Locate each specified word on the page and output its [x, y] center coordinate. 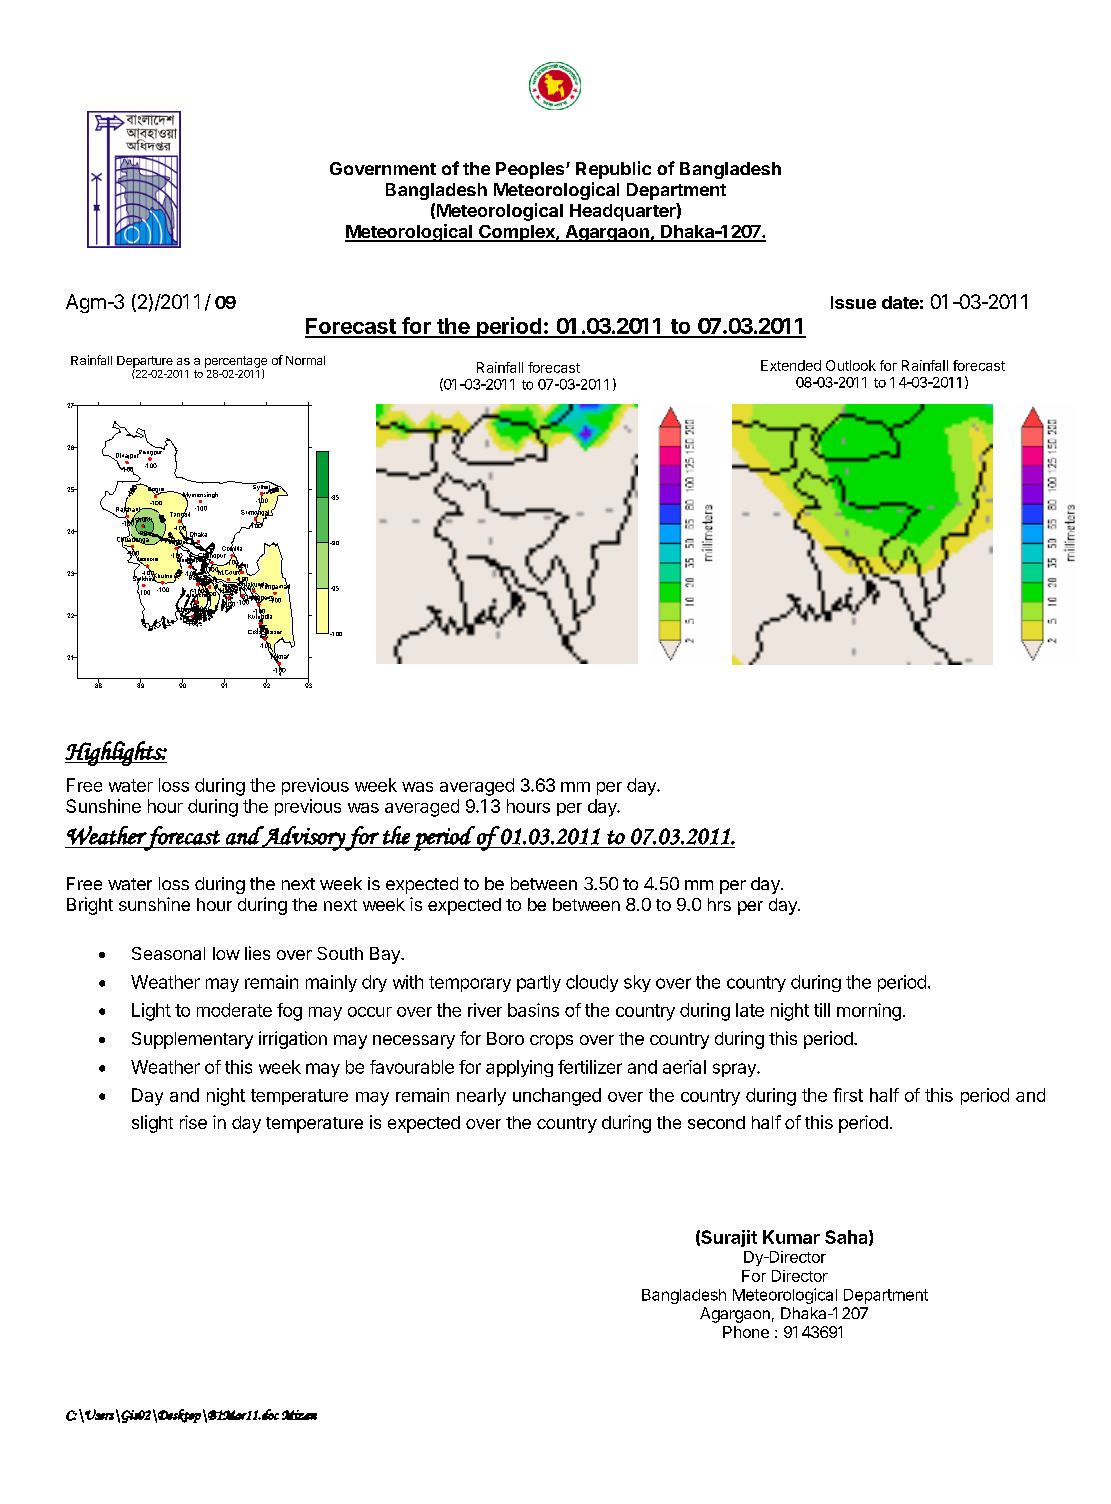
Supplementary [192, 1040]
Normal [305, 360]
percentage [236, 363]
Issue [853, 302]
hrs [719, 904]
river [485, 1010]
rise [193, 1122]
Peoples [531, 170]
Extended [791, 365]
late [750, 1010]
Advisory [303, 838]
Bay [386, 955]
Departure [145, 363]
